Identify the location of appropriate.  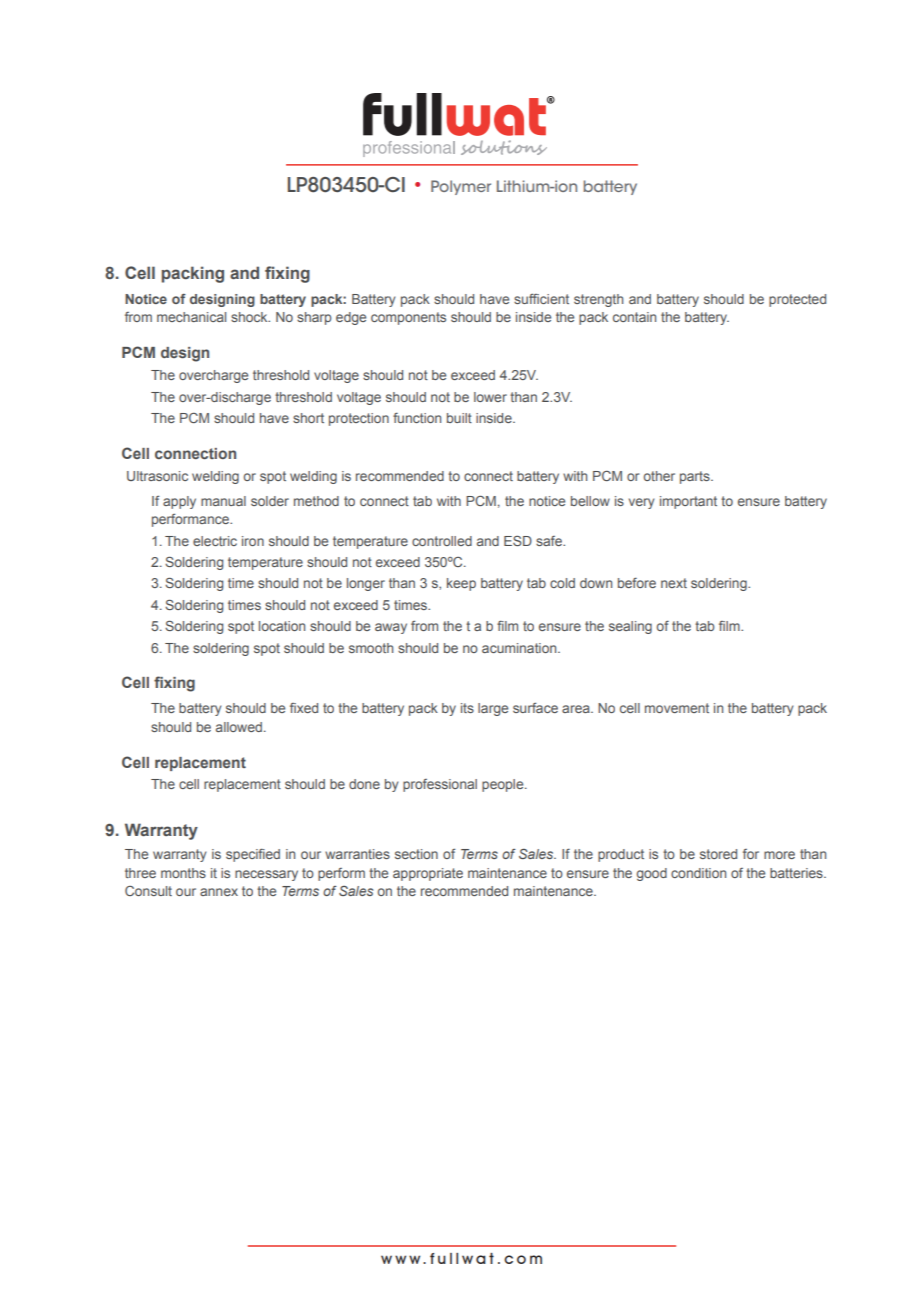
(428, 874).
